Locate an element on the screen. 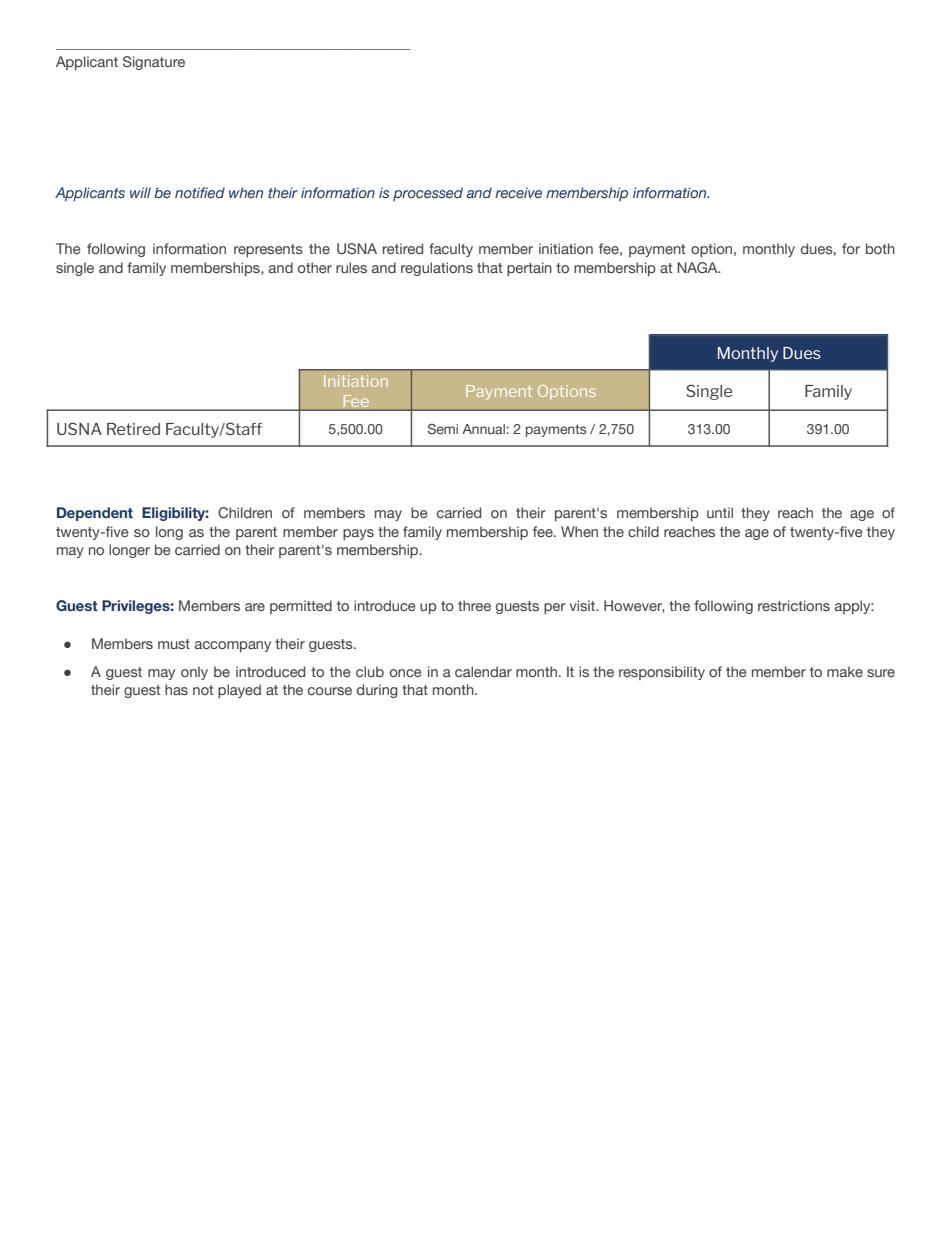 The image size is (952, 1233). both is located at coordinates (880, 248).
